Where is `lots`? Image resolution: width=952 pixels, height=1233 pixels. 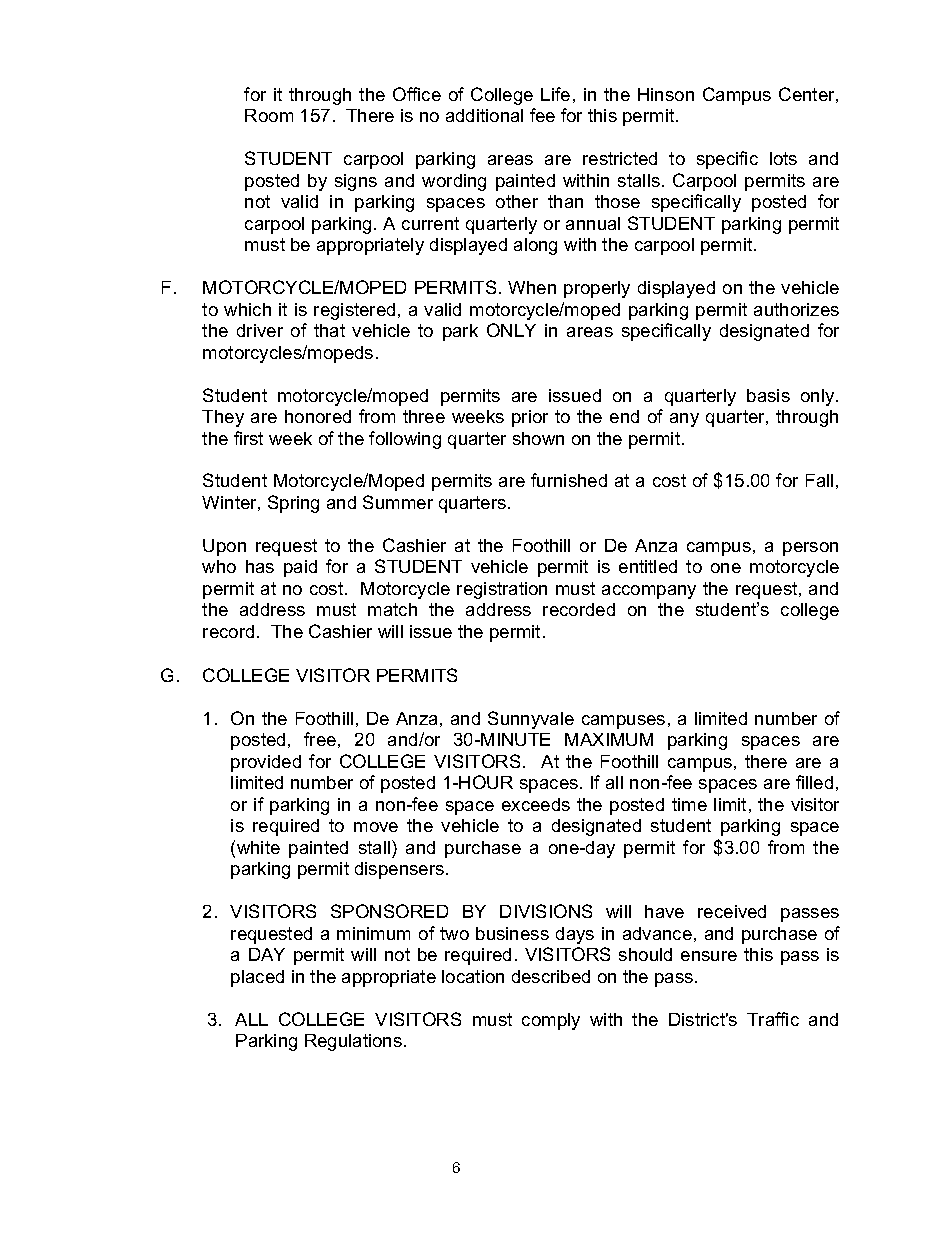
lots is located at coordinates (783, 158).
